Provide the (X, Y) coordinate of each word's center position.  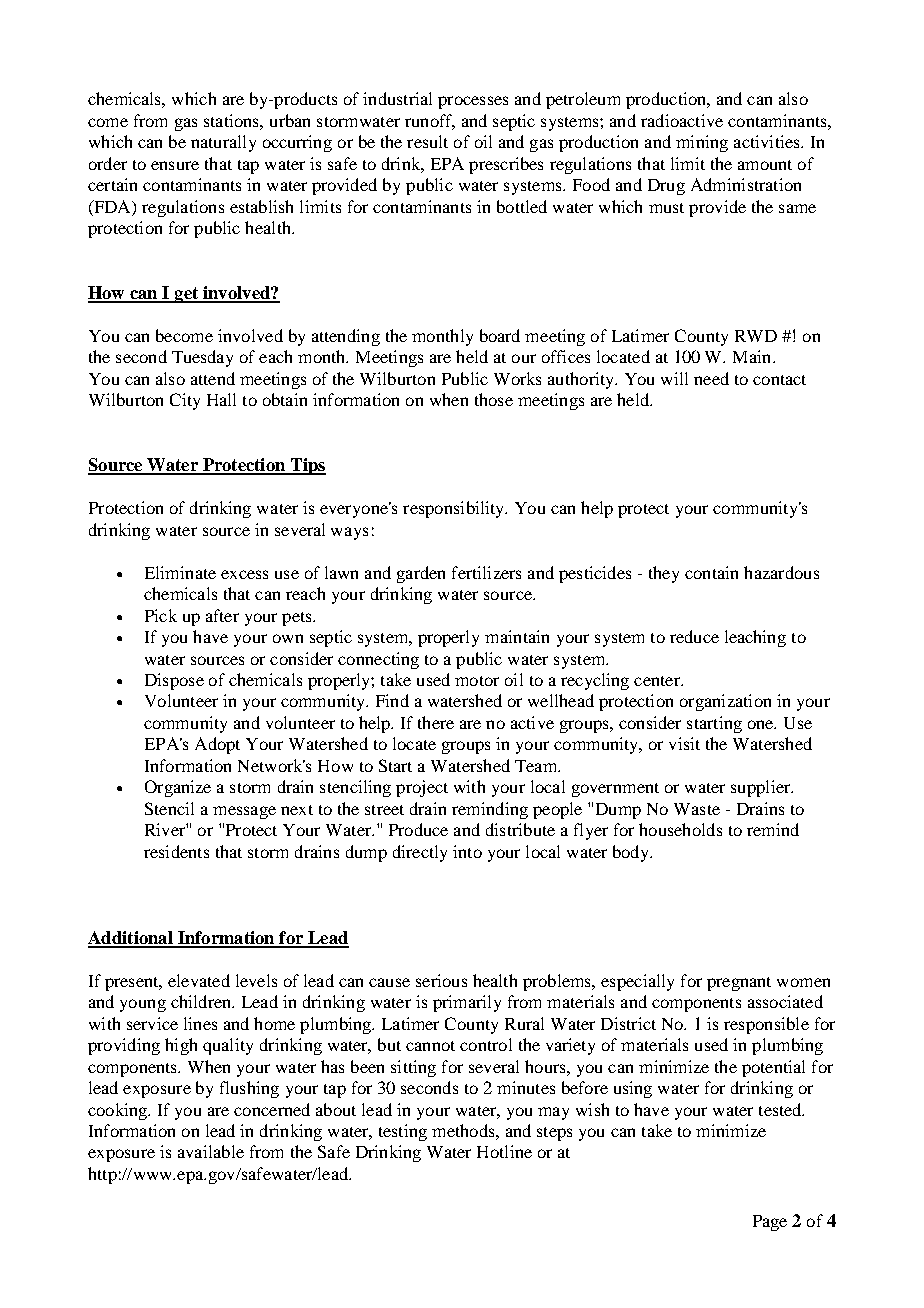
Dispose (174, 681)
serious (441, 980)
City (185, 401)
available (211, 1151)
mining (702, 143)
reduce (694, 636)
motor (477, 681)
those (494, 399)
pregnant (739, 984)
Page (770, 1223)
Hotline (504, 1151)
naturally (223, 143)
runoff (430, 121)
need (711, 378)
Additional (131, 939)
